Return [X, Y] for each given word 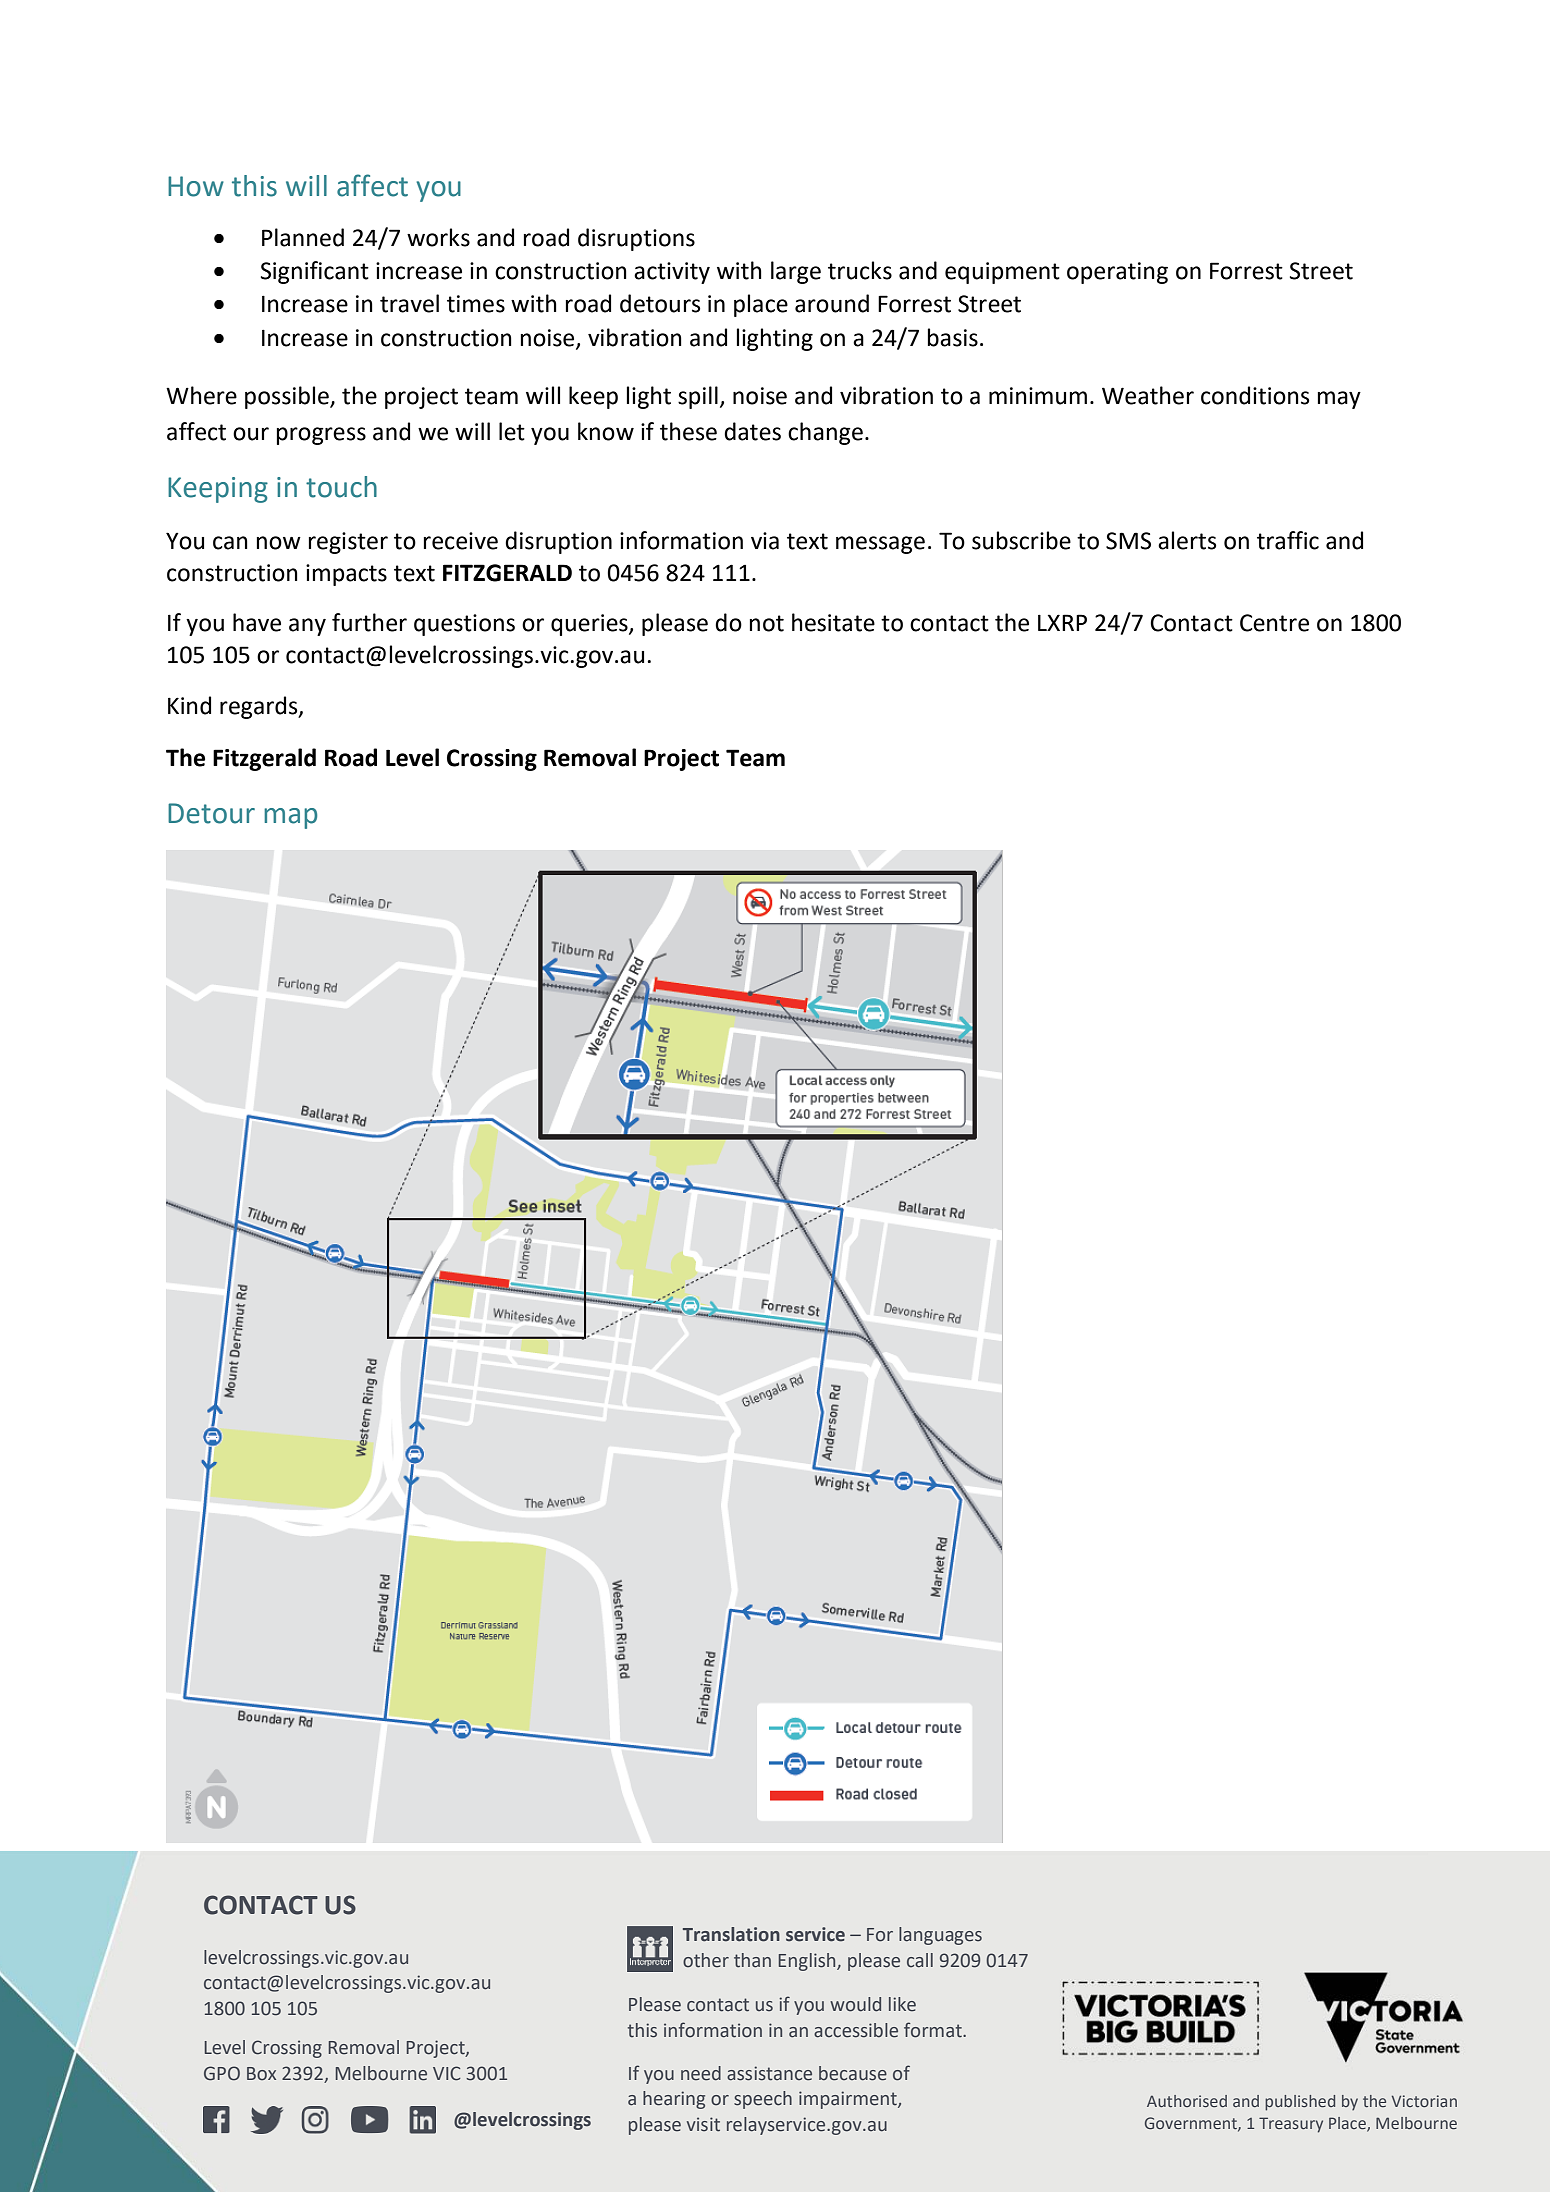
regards [260, 707]
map [291, 818]
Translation [731, 1934]
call [920, 1960]
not [767, 623]
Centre [1274, 623]
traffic [1288, 540]
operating [1117, 273]
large [796, 272]
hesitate [833, 622]
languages [940, 1936]
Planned [303, 237]
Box [261, 2074]
